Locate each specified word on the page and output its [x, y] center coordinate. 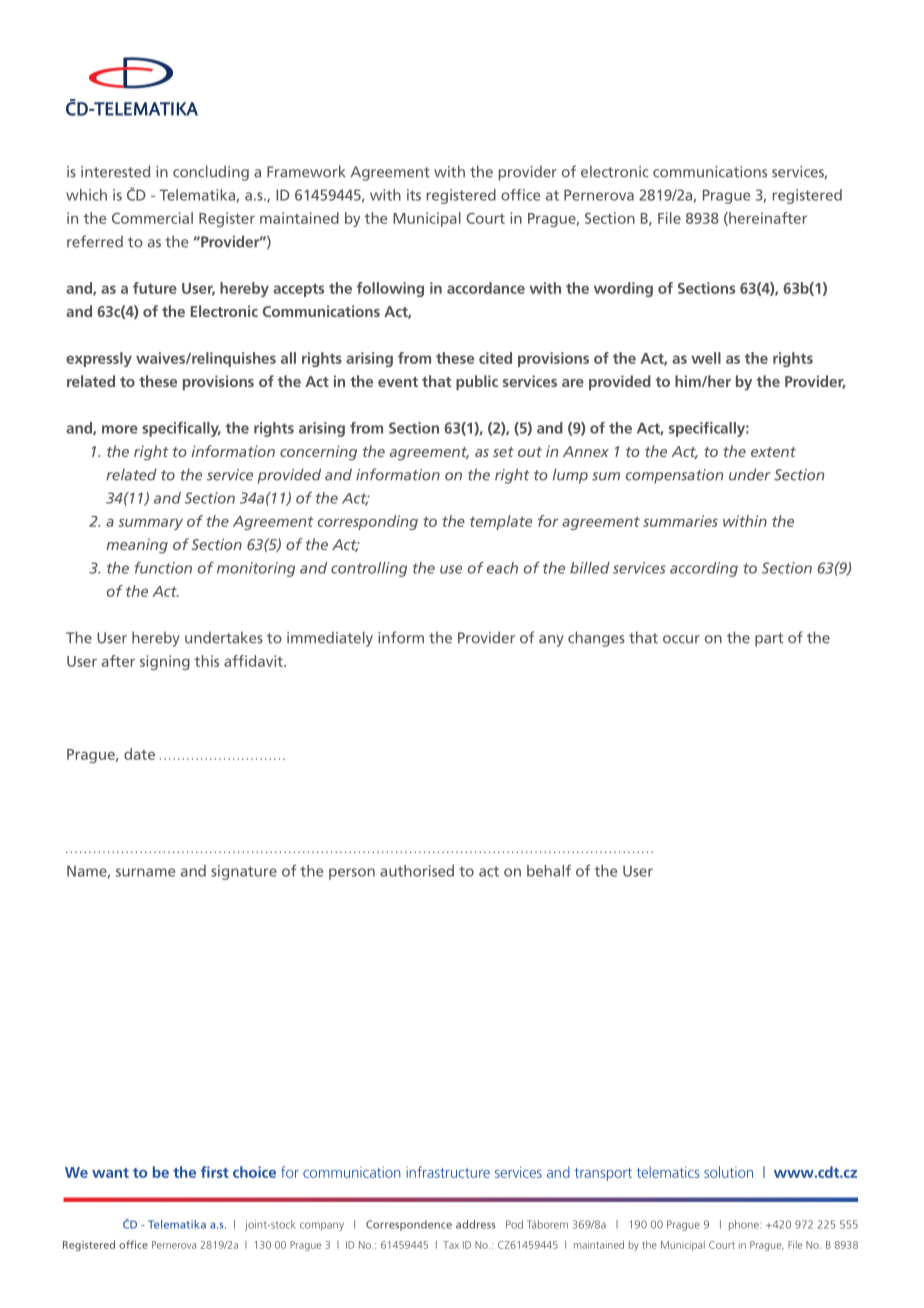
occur [681, 639]
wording [623, 289]
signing [165, 662]
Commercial [152, 218]
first [215, 1172]
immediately [330, 639]
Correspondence [409, 1225]
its [414, 195]
